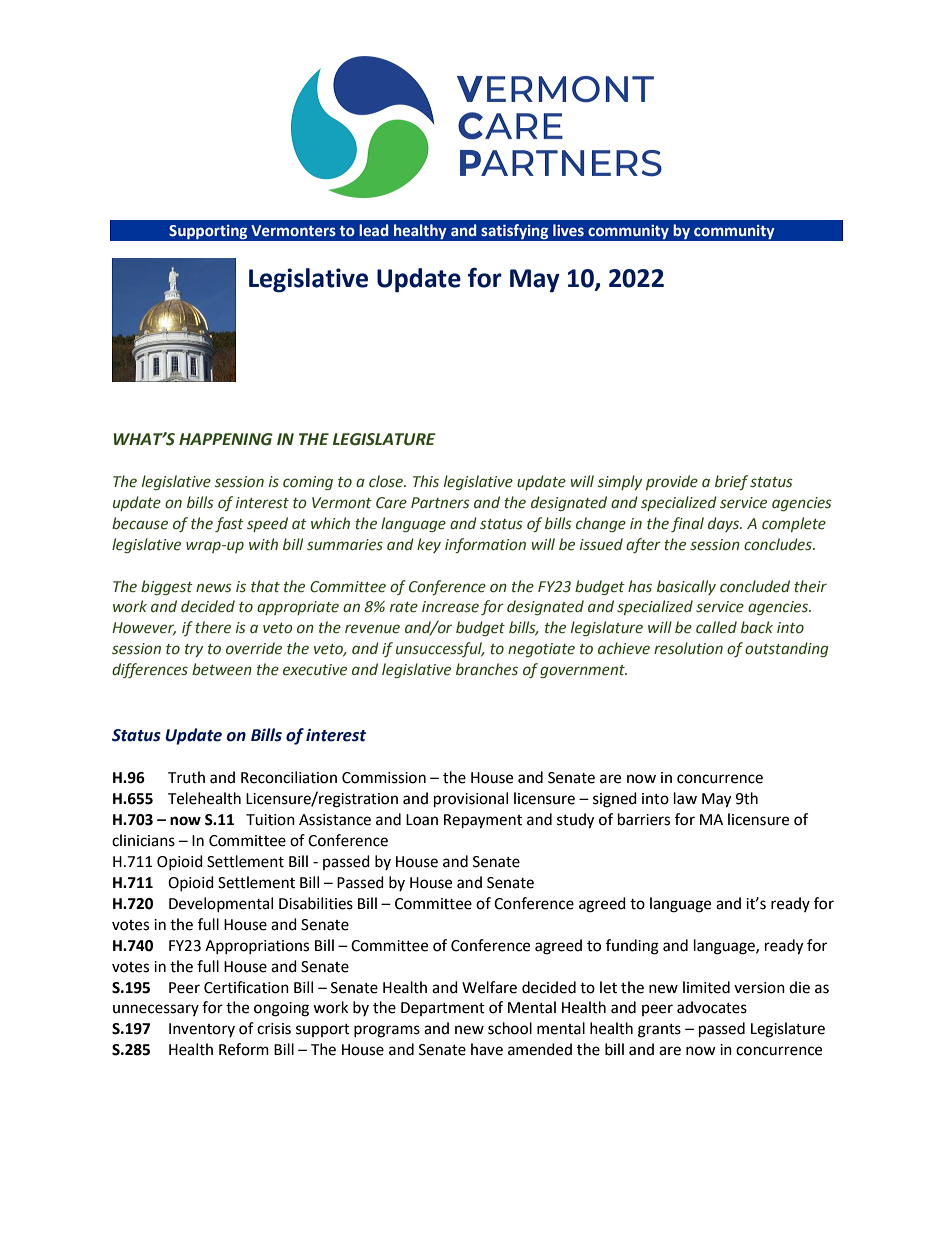 Image resolution: width=952 pixels, height=1233 pixels. What do you see at coordinates (440, 503) in the document?
I see `Partners` at bounding box center [440, 503].
